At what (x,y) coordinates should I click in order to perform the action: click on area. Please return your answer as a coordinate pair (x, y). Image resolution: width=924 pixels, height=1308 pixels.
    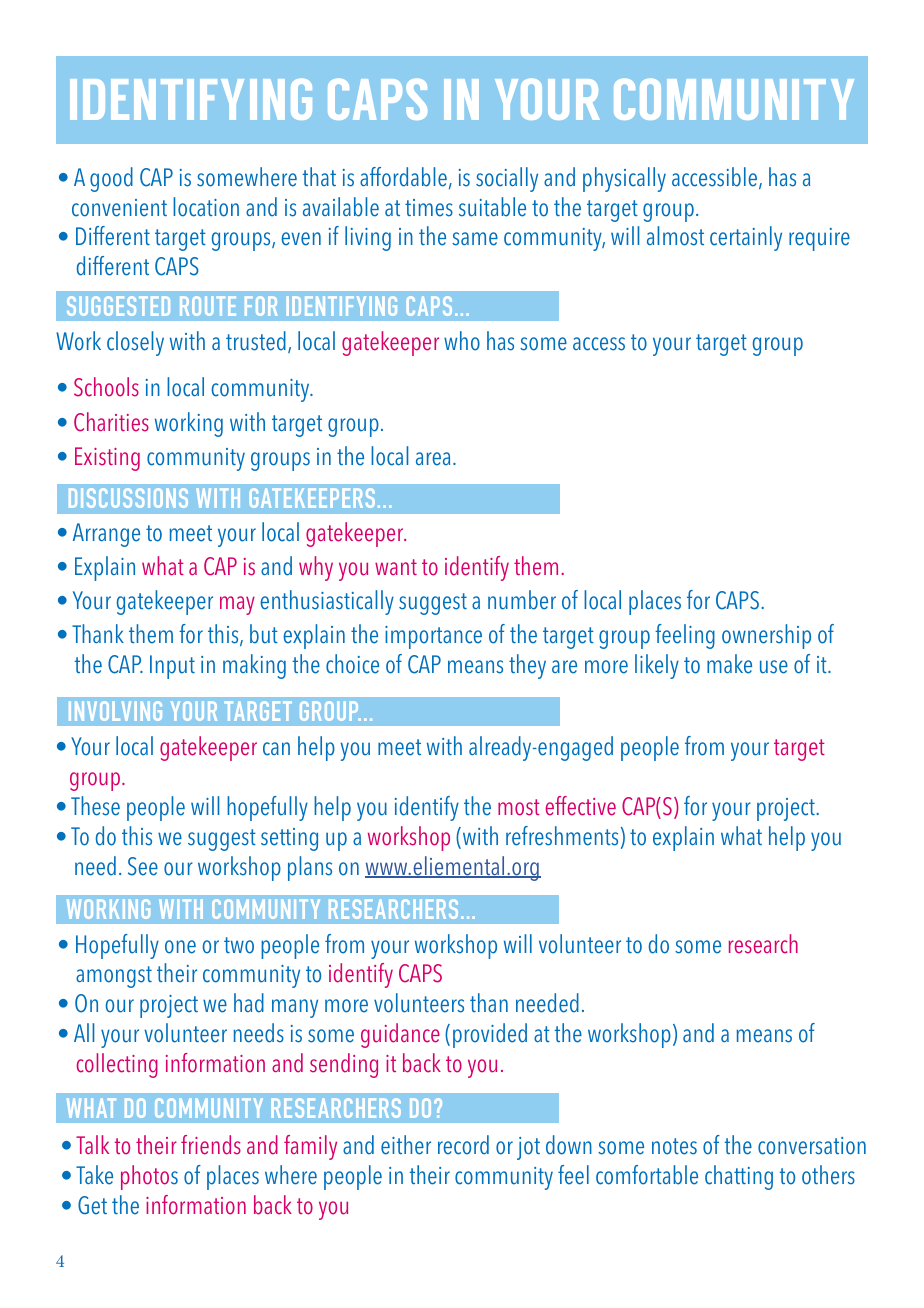
    Looking at the image, I should click on (433, 459).
